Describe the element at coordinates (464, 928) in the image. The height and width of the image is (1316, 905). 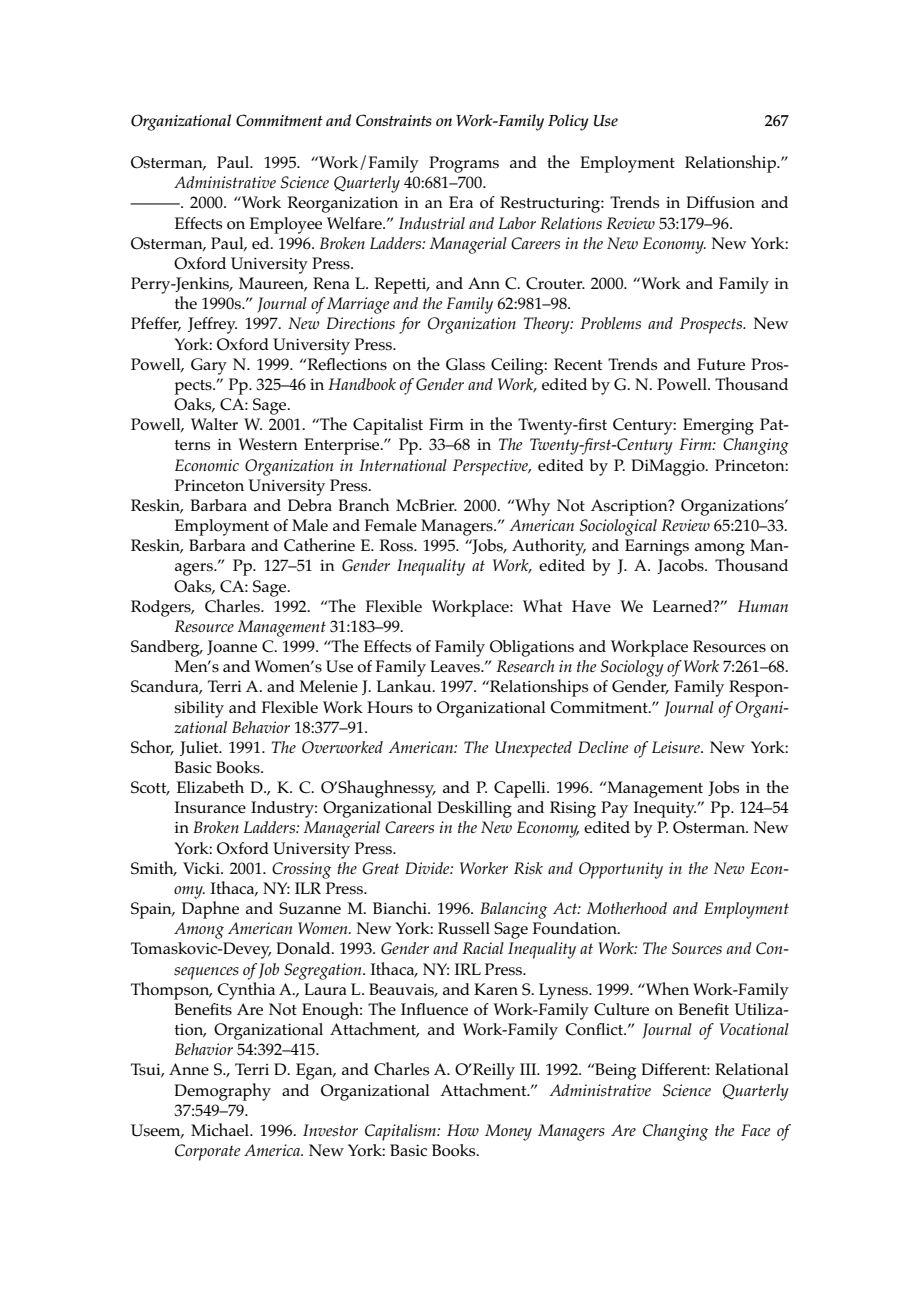
I see `Russell` at that location.
